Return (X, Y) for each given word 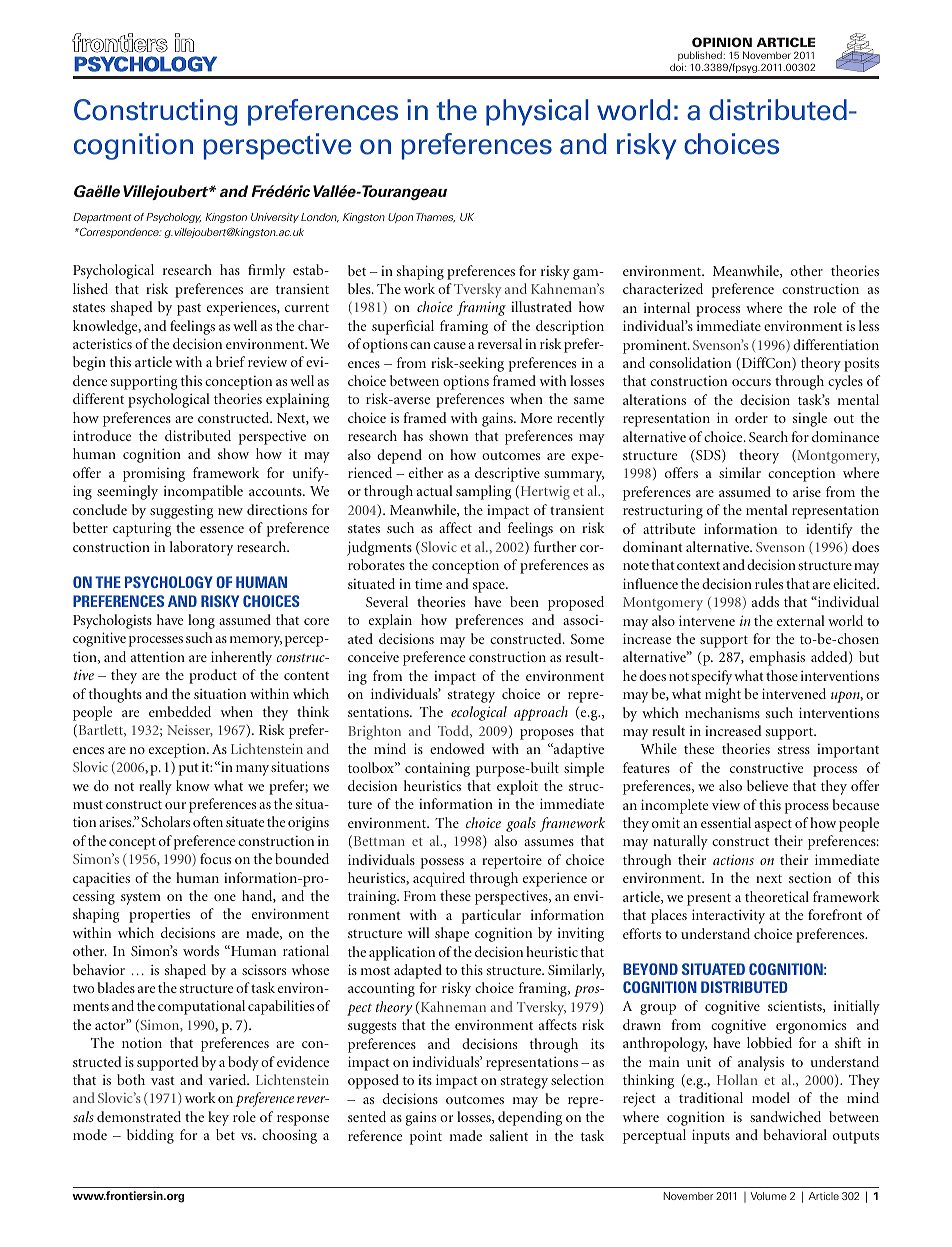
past (189, 310)
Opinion (722, 42)
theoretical (777, 896)
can (420, 345)
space (490, 587)
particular (491, 916)
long (201, 621)
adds (765, 601)
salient (509, 1135)
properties (159, 916)
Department (102, 218)
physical (537, 112)
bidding (150, 1136)
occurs (751, 382)
